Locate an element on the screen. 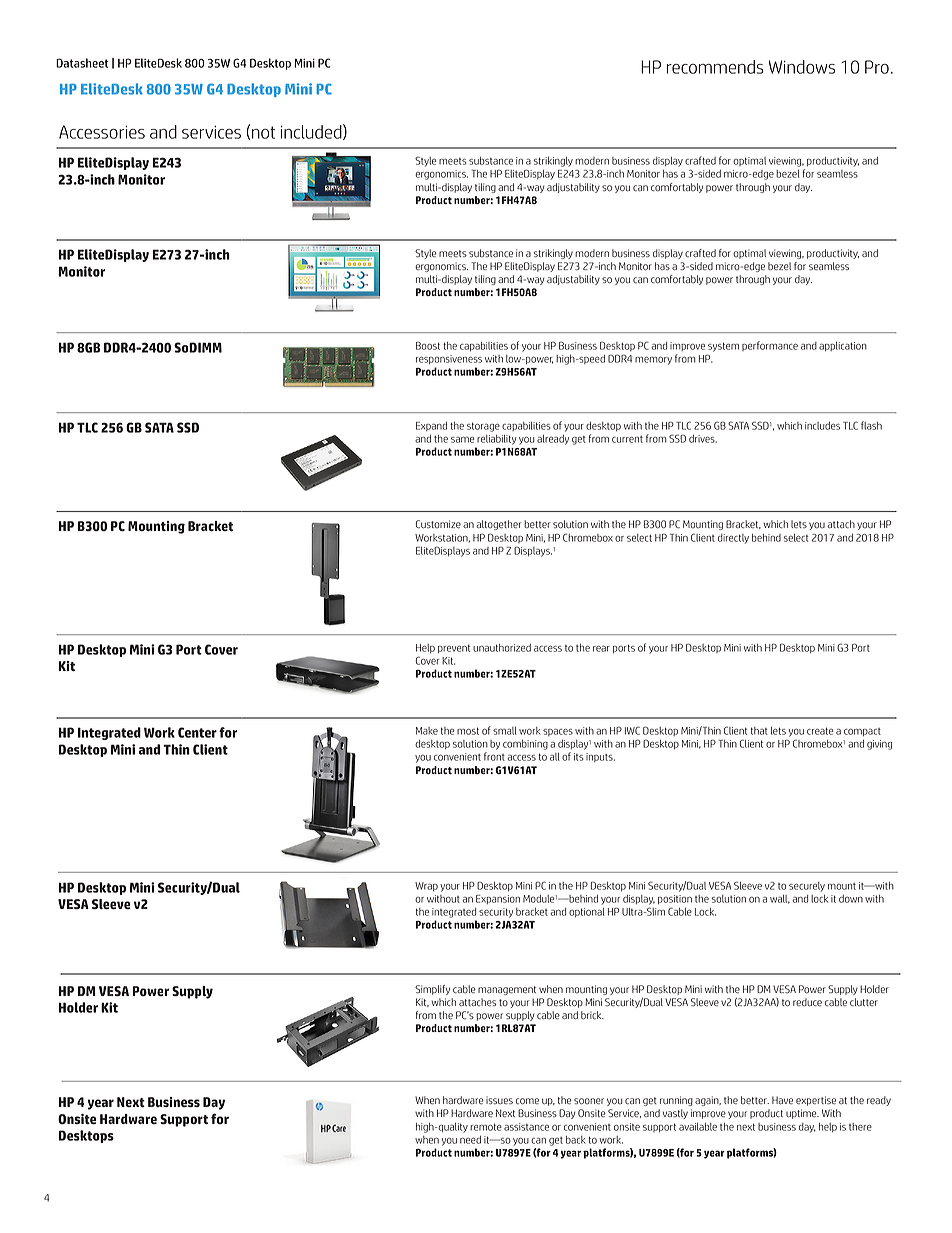 Image resolution: width=952 pixels, height=1233 pixels. Windows is located at coordinates (802, 67).
